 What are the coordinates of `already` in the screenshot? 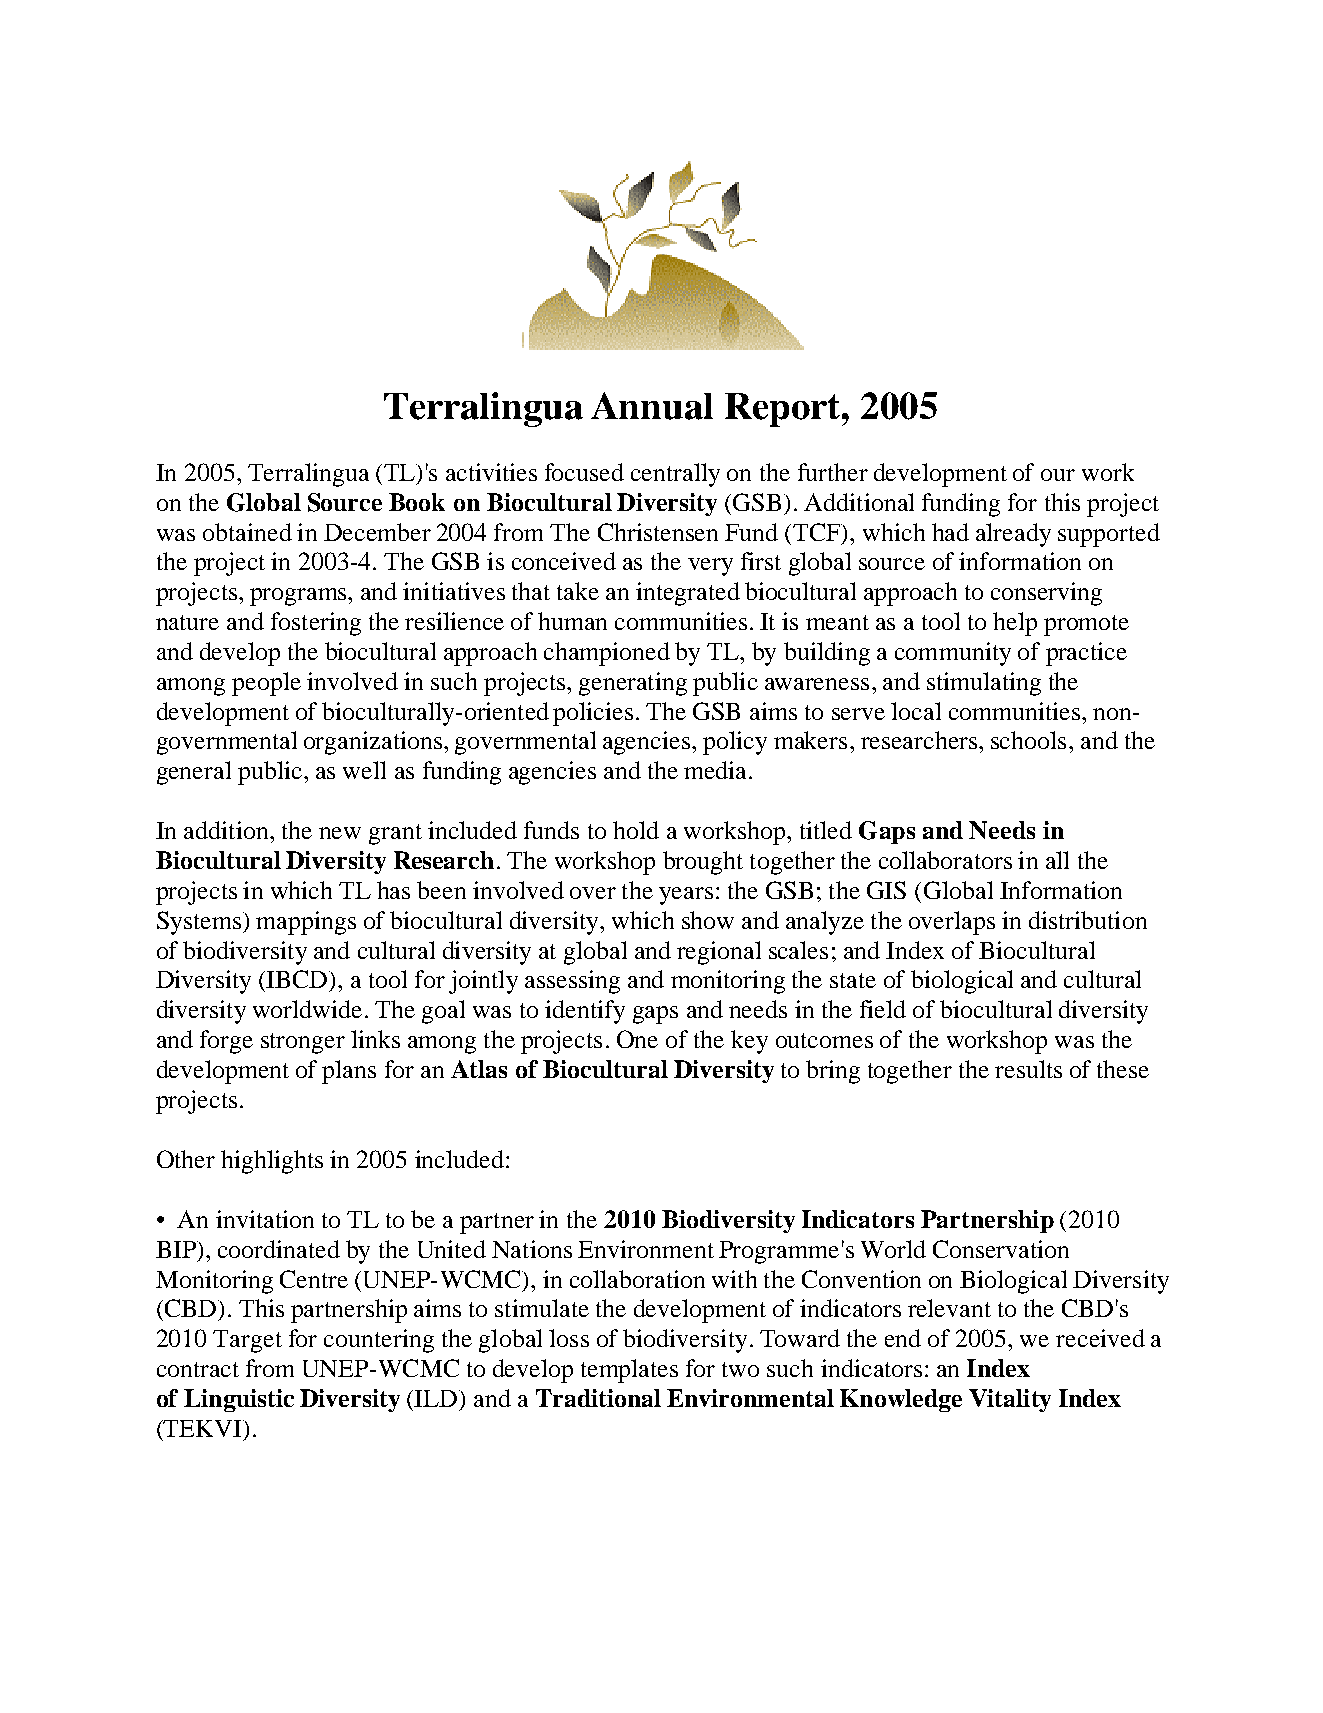 It's located at (1013, 535).
